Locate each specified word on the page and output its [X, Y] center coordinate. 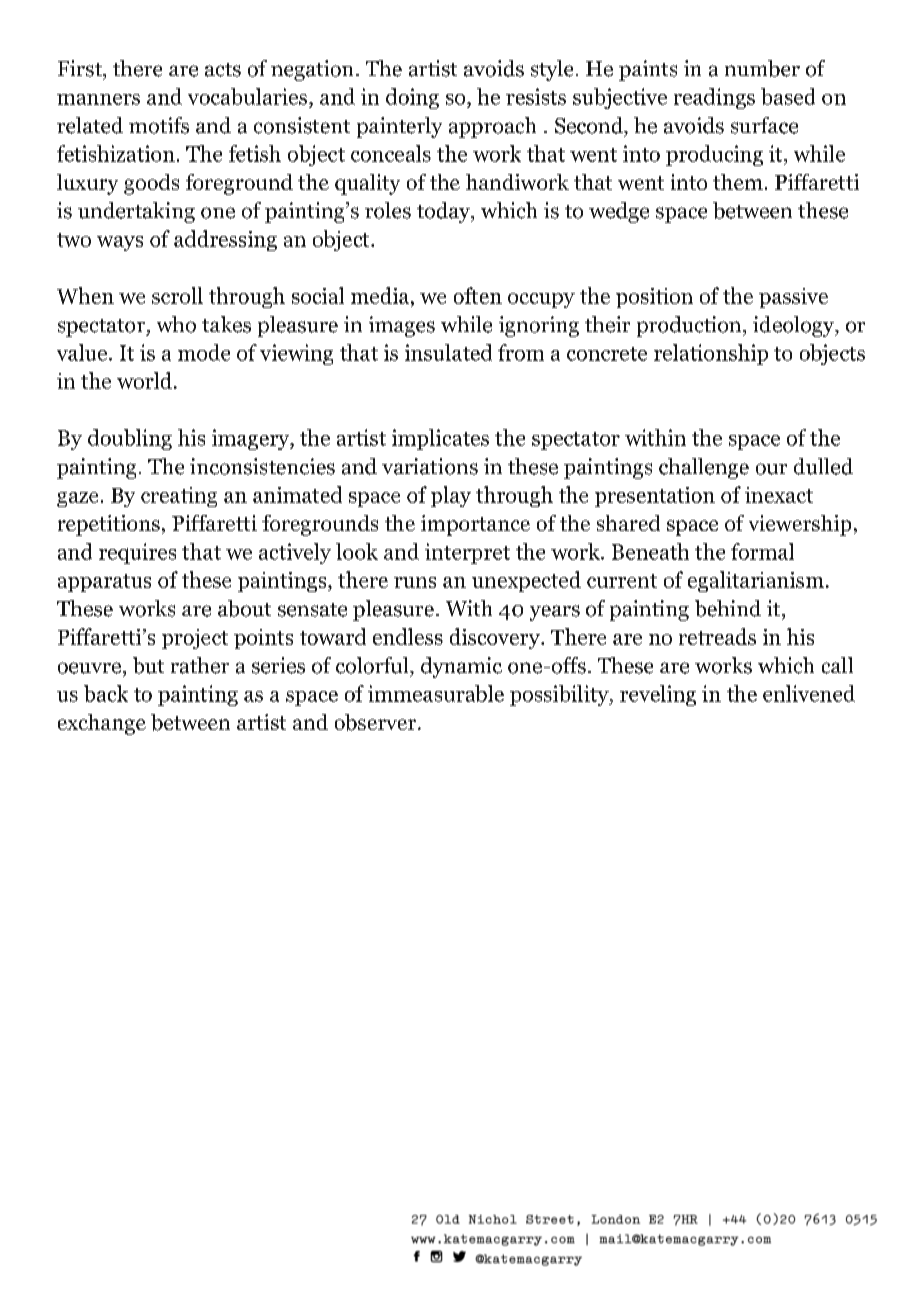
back [106, 693]
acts [223, 70]
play [451, 496]
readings [714, 98]
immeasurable [436, 693]
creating [179, 497]
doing [412, 98]
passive [793, 298]
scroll [177, 295]
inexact [779, 495]
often [478, 295]
